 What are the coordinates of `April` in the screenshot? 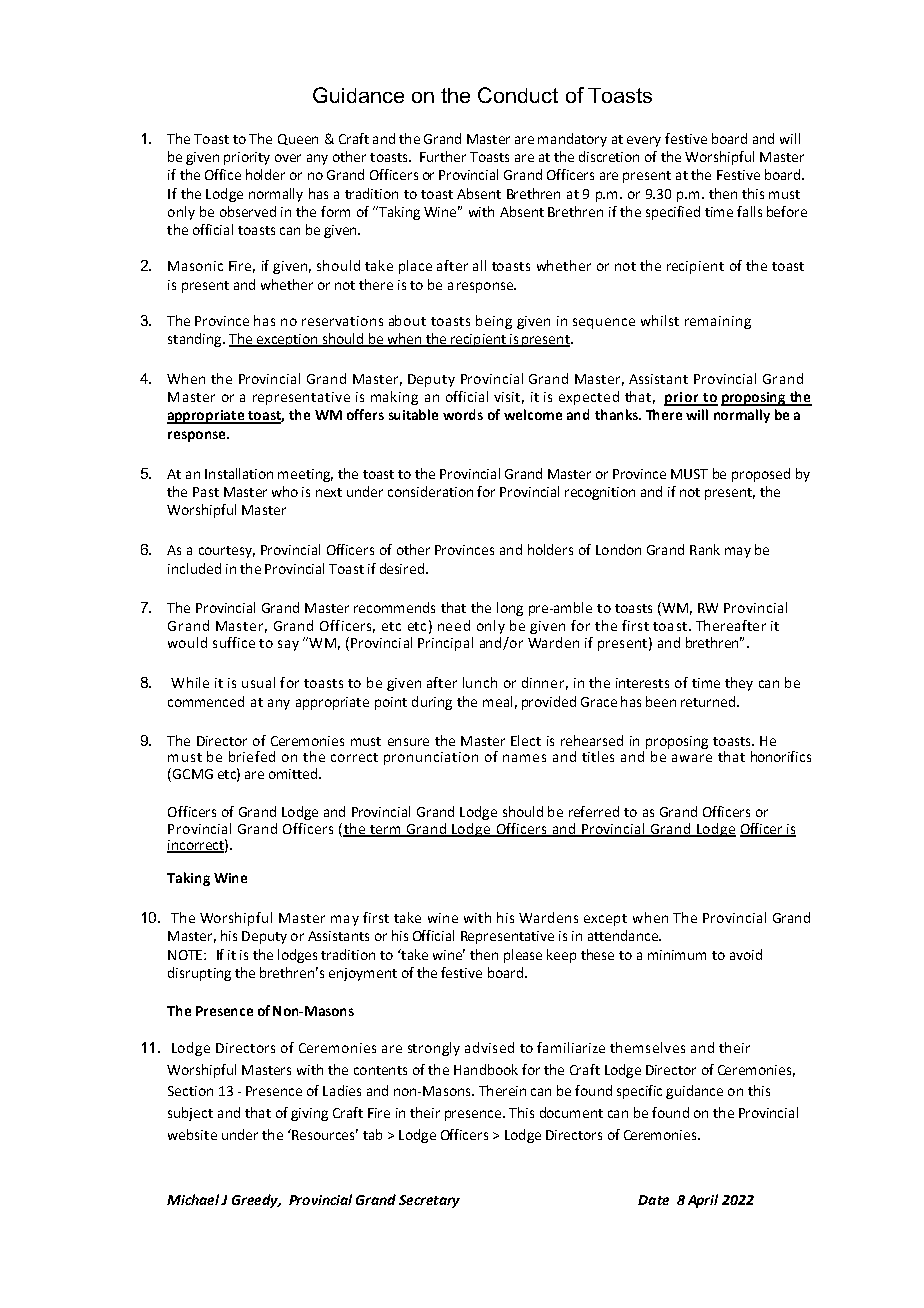 It's located at (703, 1201).
